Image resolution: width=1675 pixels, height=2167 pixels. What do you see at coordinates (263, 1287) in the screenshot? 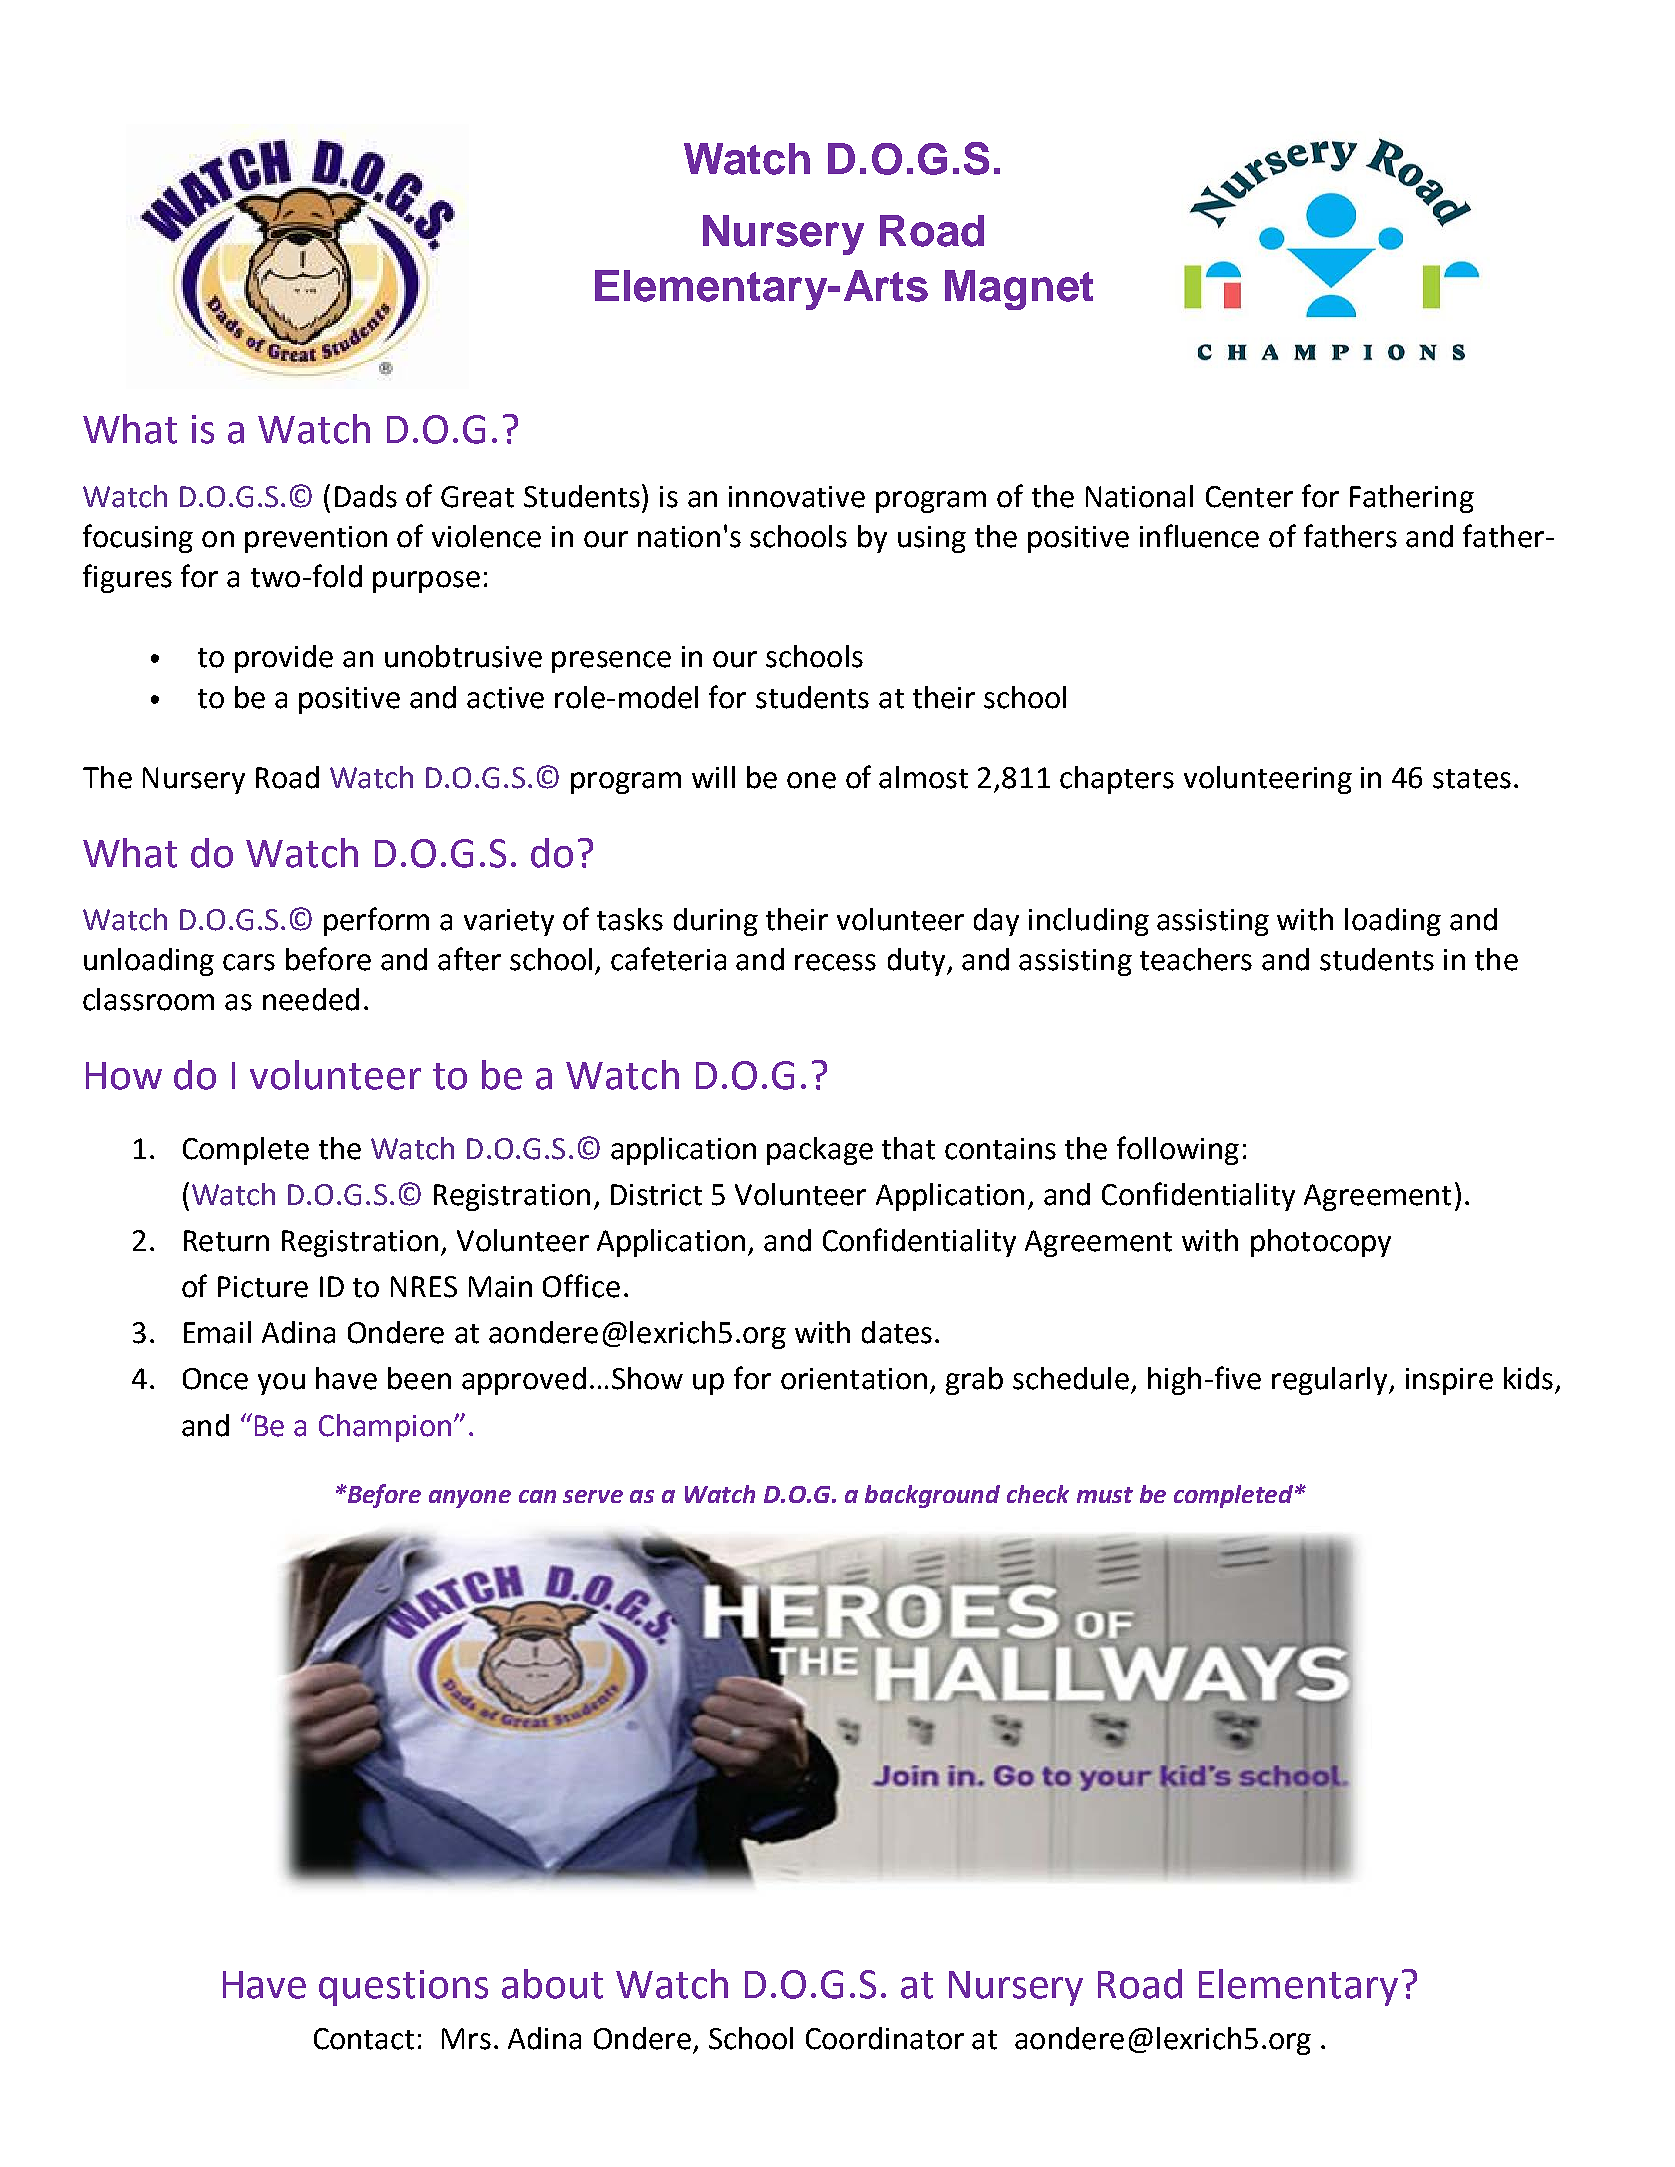
I see `Picture` at bounding box center [263, 1287].
